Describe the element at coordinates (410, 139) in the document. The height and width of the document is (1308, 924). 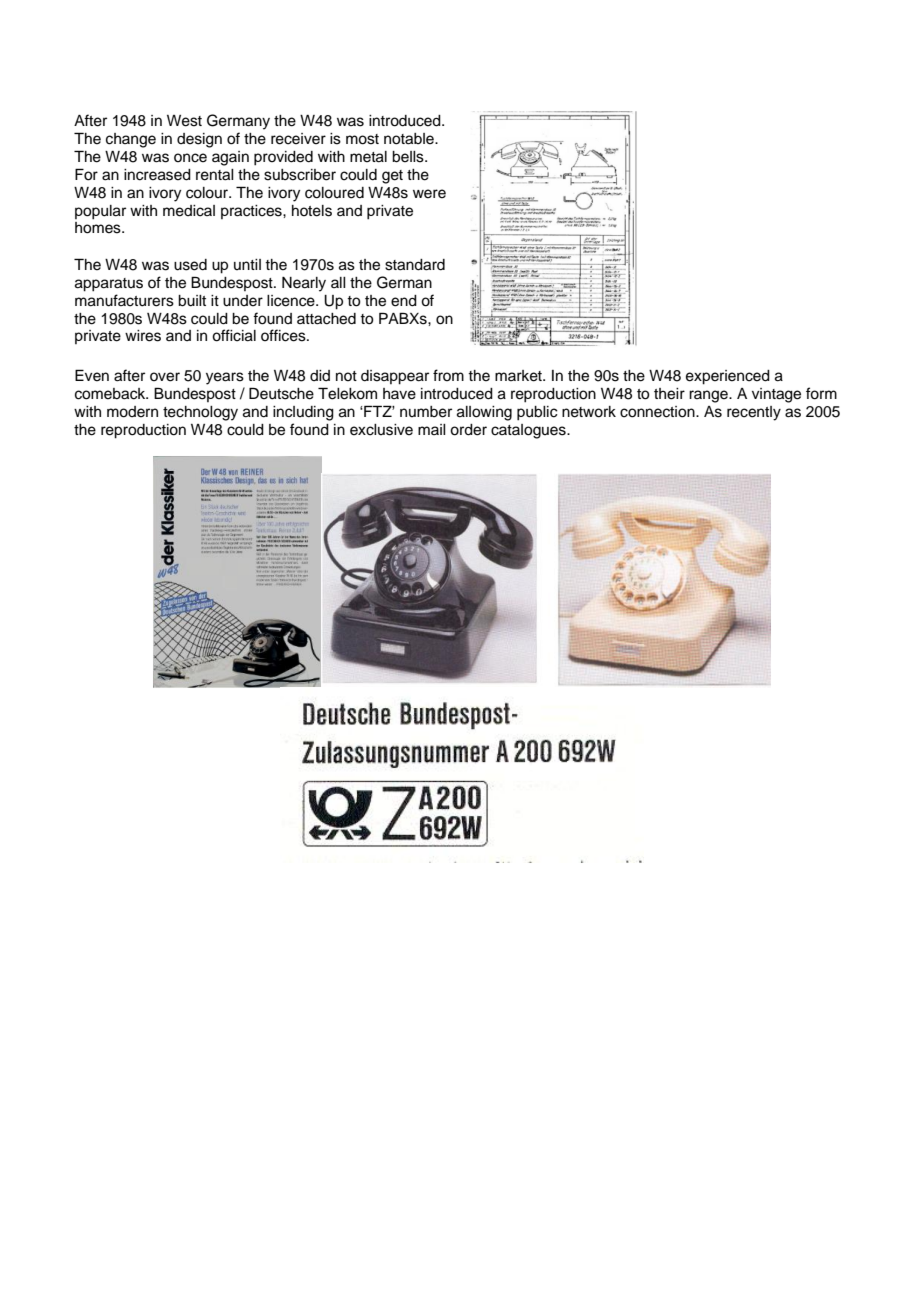
I see `notable` at that location.
